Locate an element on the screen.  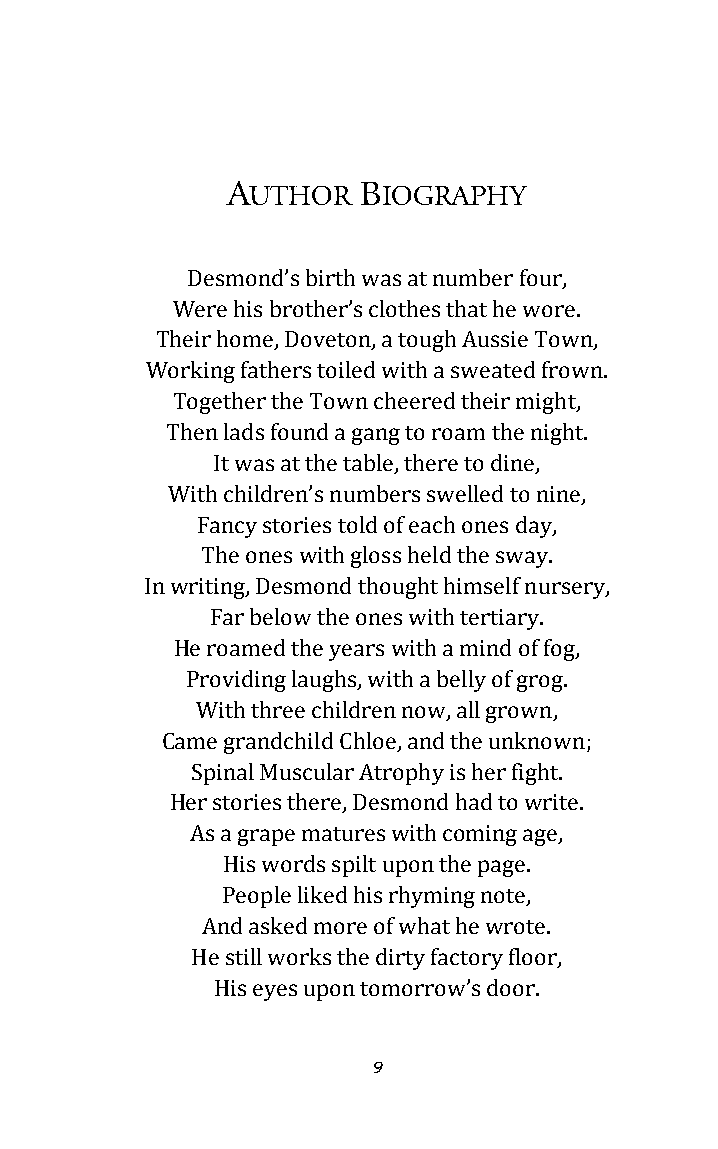
Were is located at coordinates (200, 309).
